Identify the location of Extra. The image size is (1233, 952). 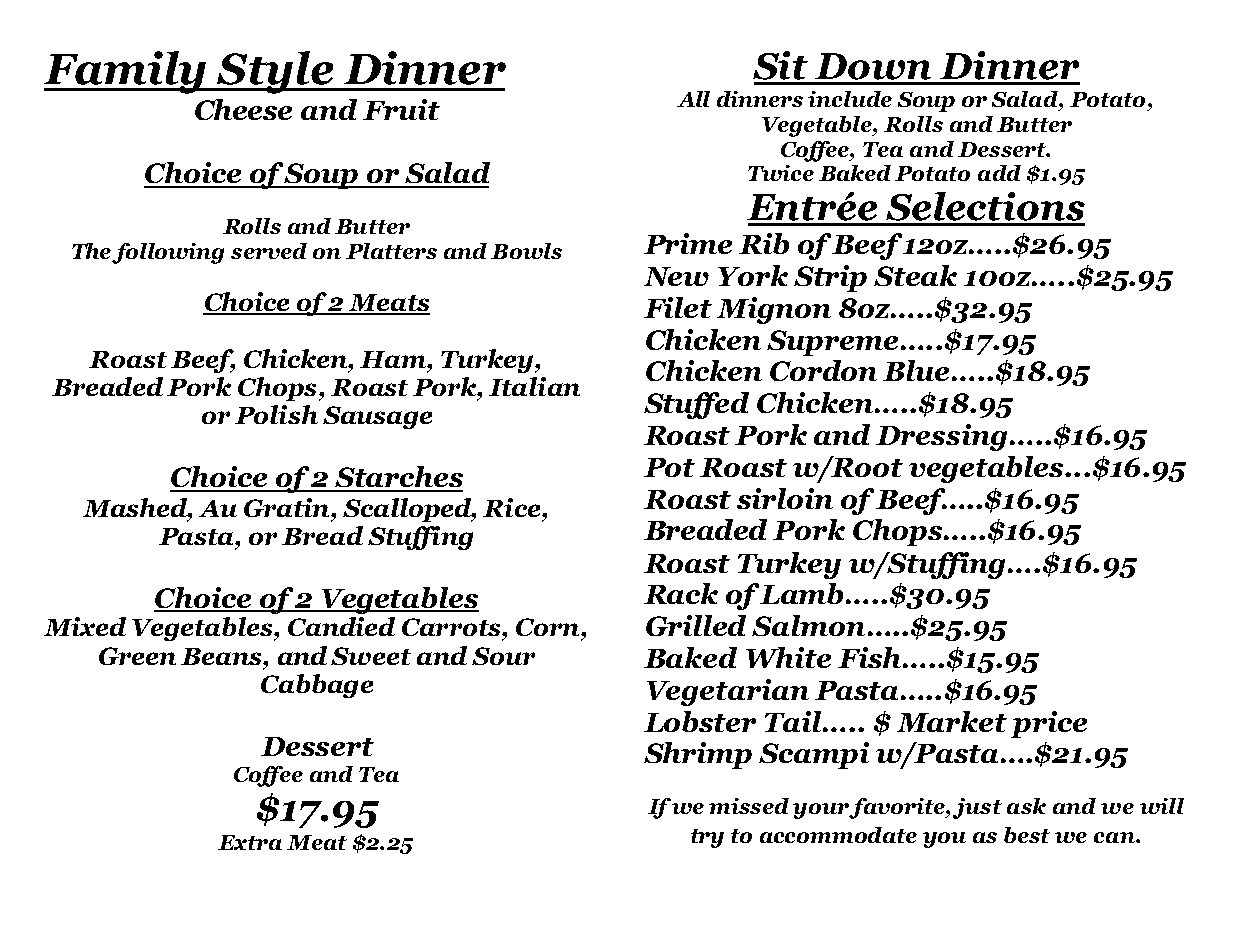
(250, 842).
